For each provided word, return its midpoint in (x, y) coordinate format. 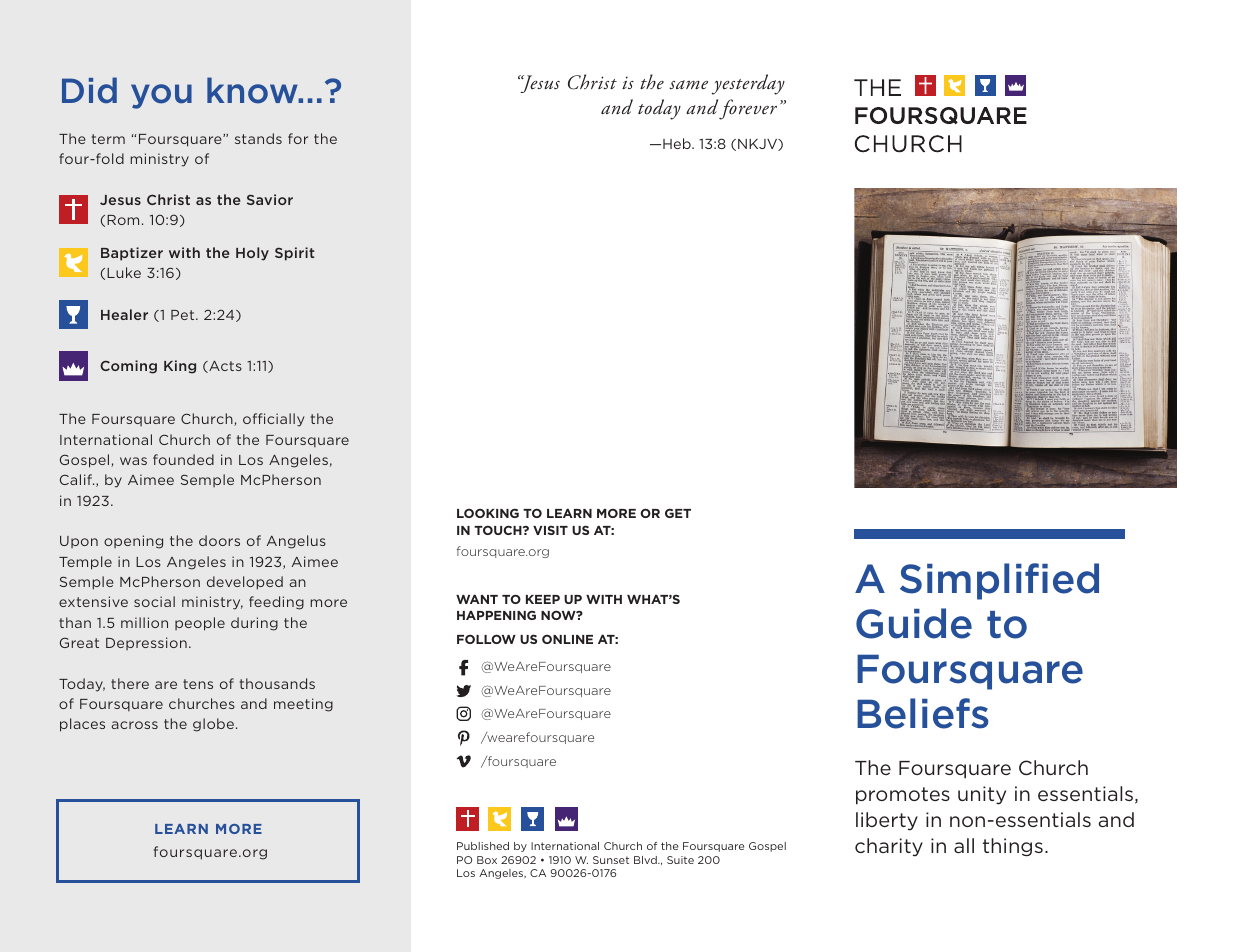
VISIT (550, 530)
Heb (678, 143)
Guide (914, 623)
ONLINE (567, 639)
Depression (146, 643)
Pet (184, 315)
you (161, 96)
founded (183, 459)
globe (215, 725)
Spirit (294, 254)
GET (678, 513)
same (688, 84)
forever (748, 109)
